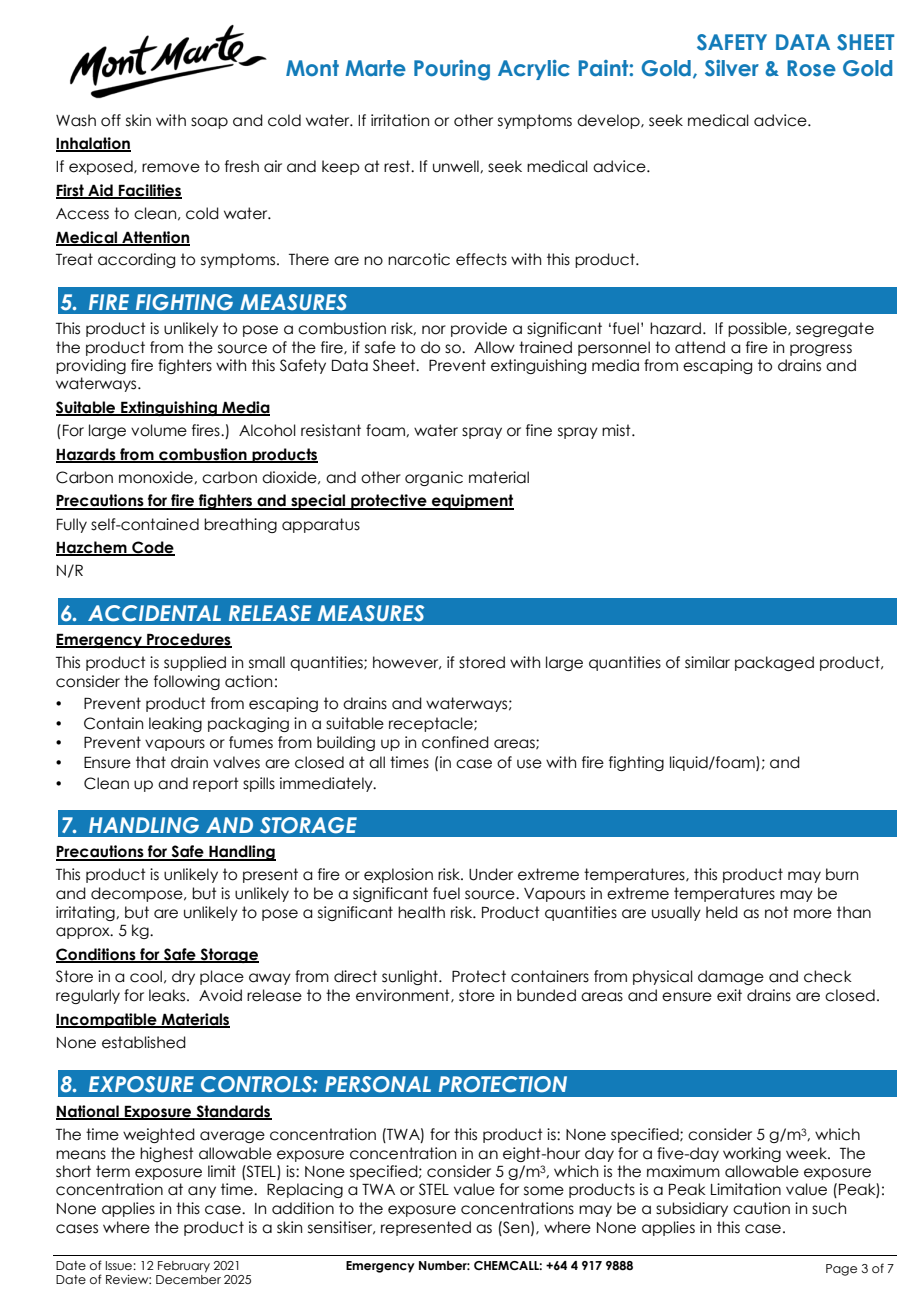 This screenshot has width=924, height=1307. I want to click on some, so click(544, 1191).
